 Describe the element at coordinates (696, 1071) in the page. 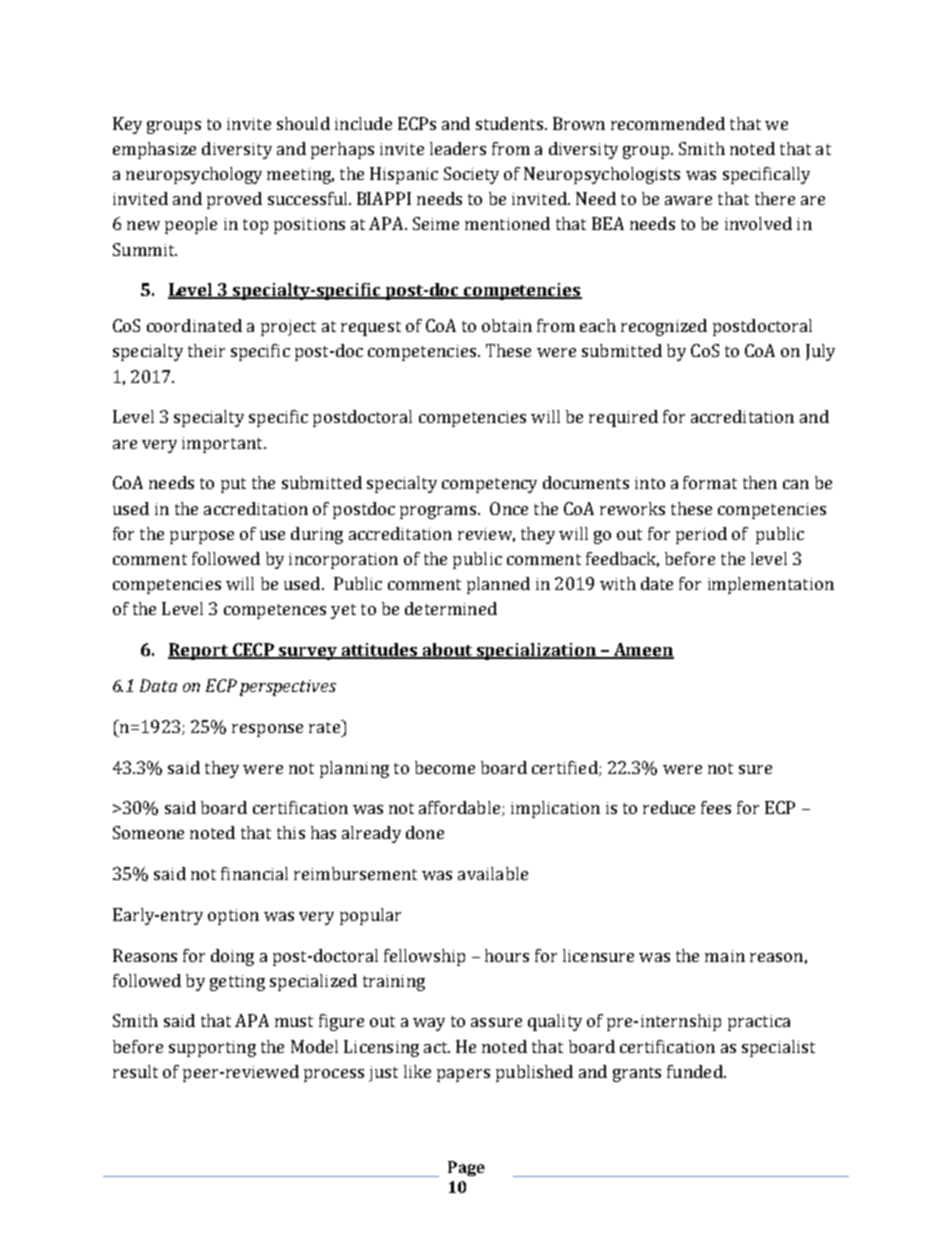

I see `funded` at that location.
